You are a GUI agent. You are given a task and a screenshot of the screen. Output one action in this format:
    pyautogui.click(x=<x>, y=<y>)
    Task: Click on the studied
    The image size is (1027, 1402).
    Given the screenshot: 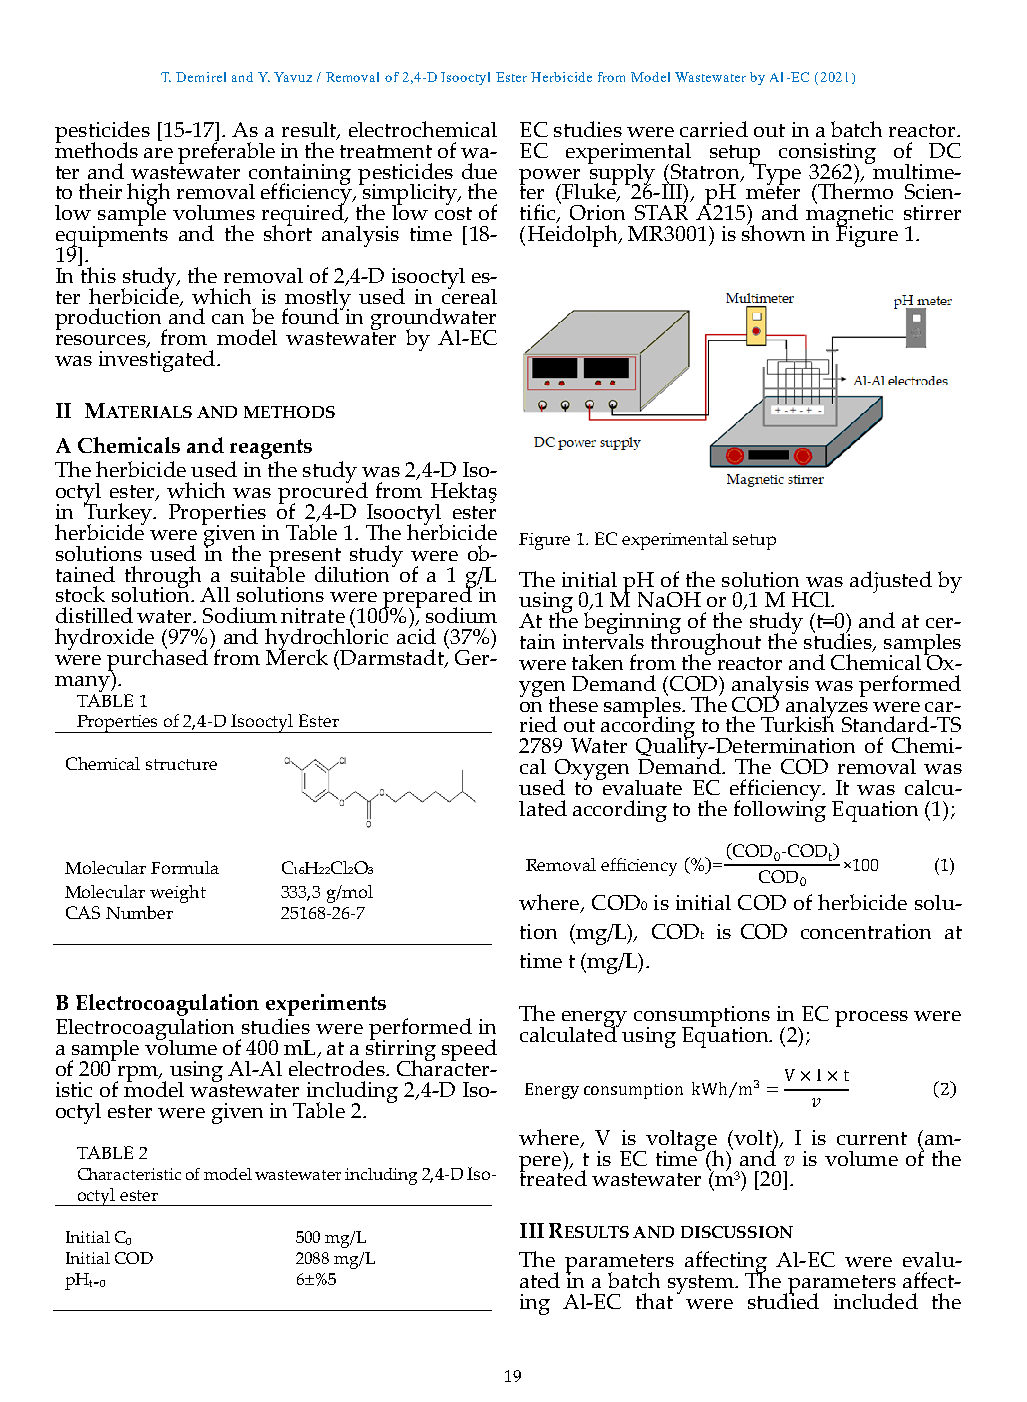 What is the action you would take?
    pyautogui.click(x=783, y=1299)
